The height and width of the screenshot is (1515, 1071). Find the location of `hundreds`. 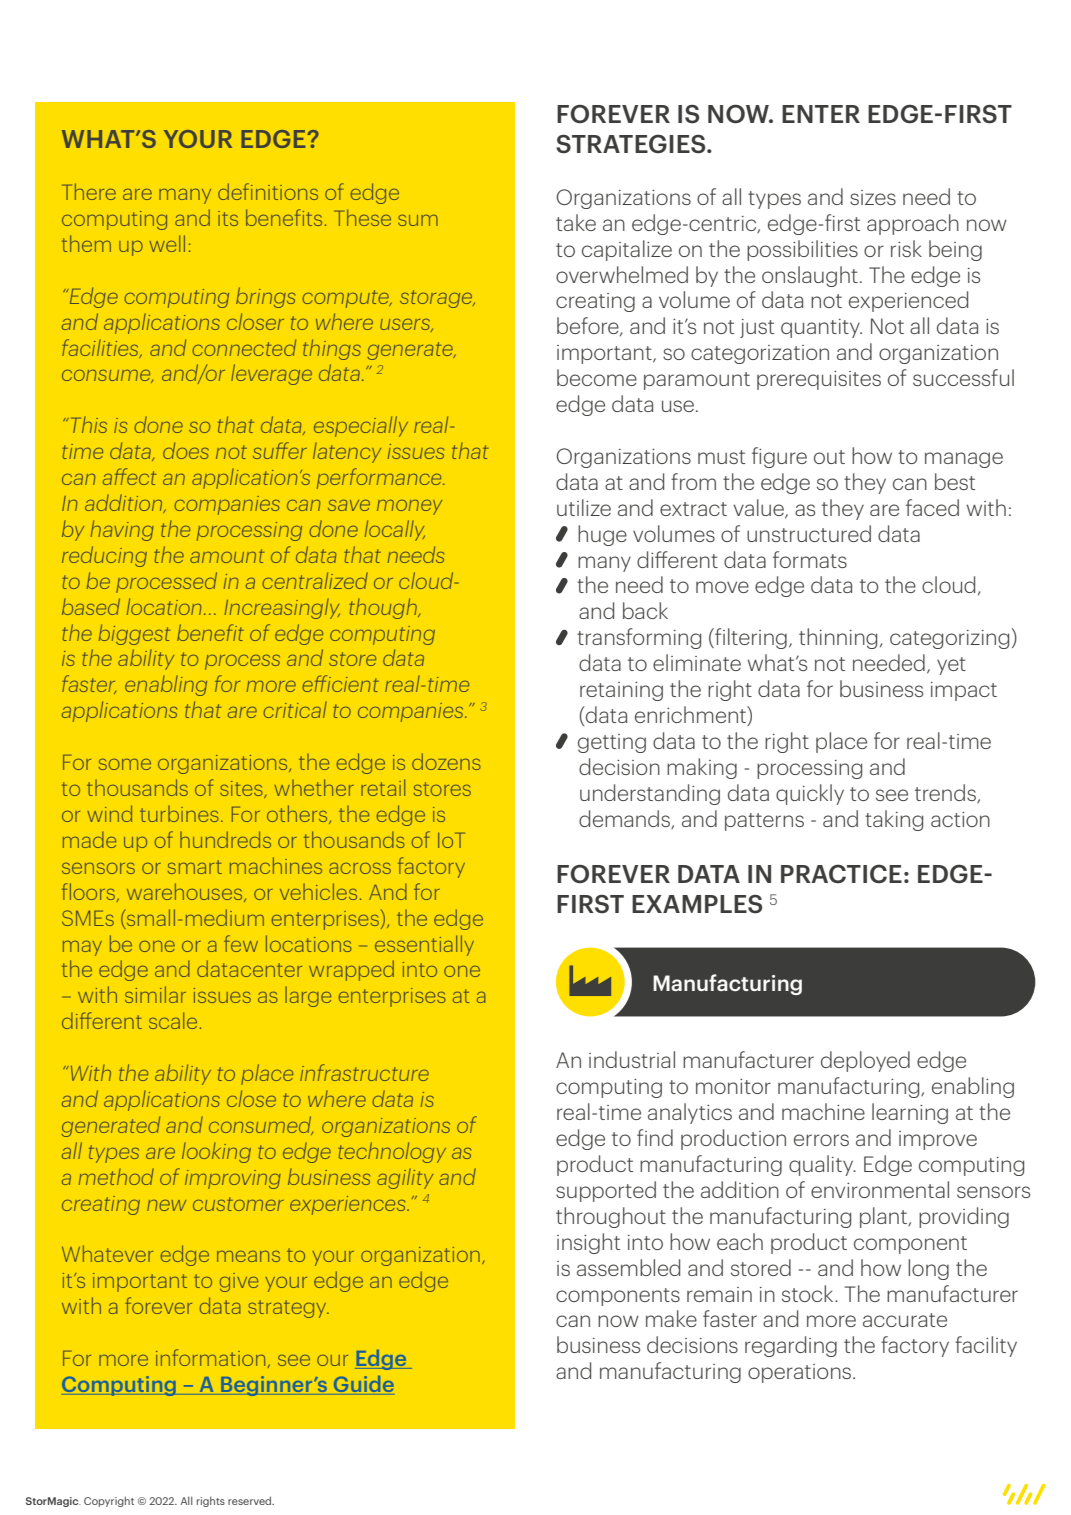

hundreds is located at coordinates (225, 839).
